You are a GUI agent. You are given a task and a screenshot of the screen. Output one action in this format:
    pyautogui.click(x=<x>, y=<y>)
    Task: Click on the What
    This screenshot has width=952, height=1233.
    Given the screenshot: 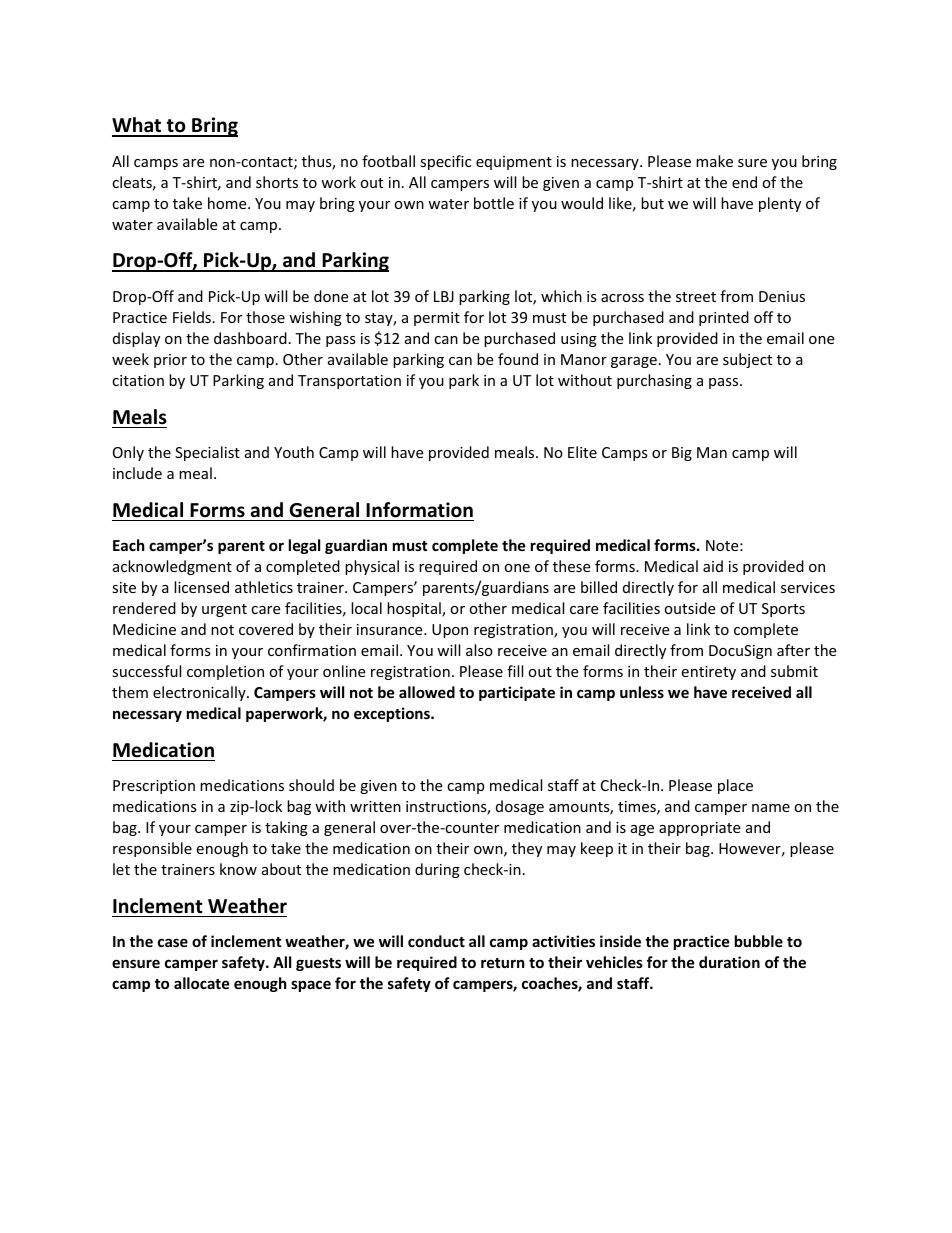 What is the action you would take?
    pyautogui.click(x=138, y=126)
